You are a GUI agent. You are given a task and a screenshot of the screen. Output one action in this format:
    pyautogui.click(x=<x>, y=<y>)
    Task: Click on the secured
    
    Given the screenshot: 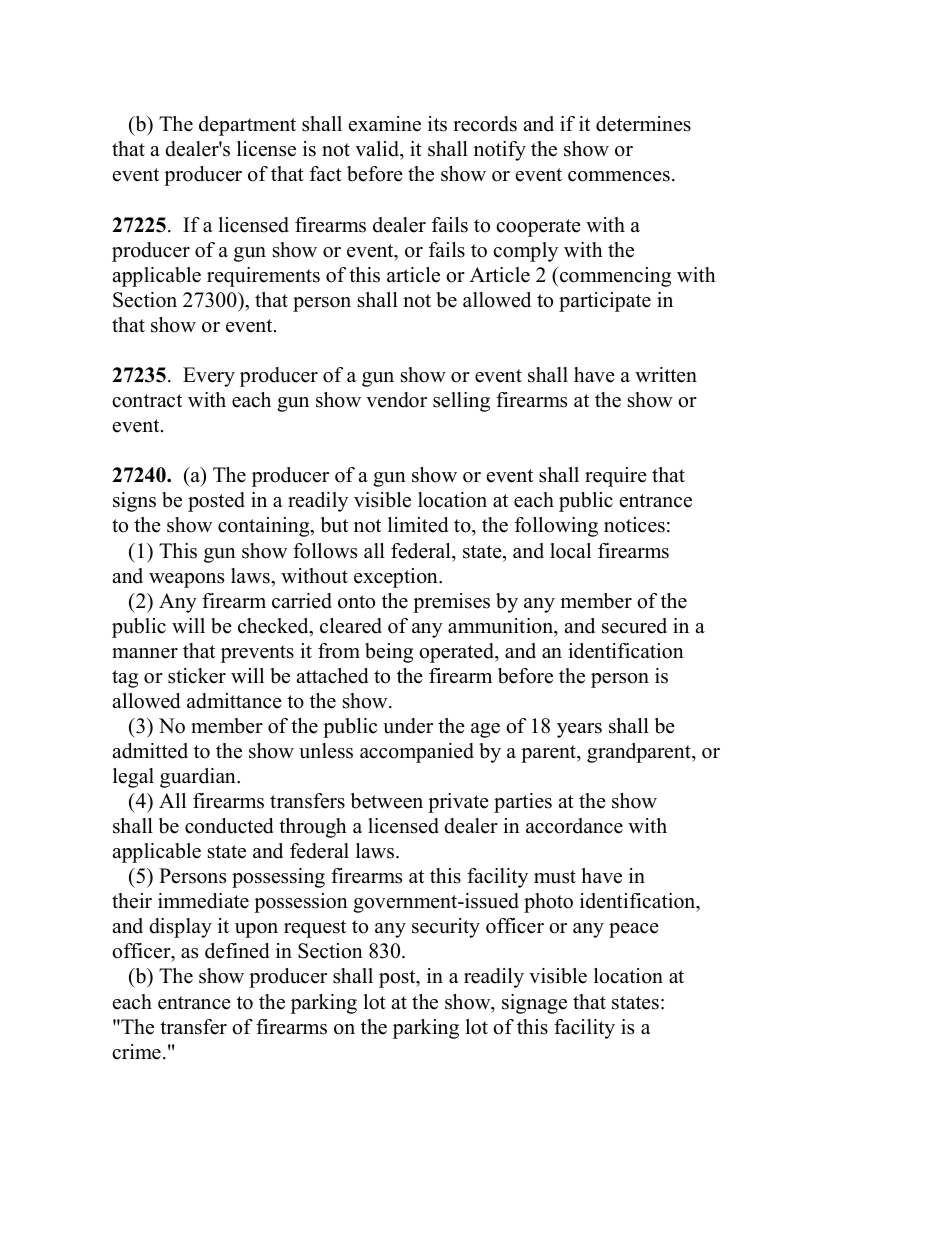 What is the action you would take?
    pyautogui.click(x=634, y=626)
